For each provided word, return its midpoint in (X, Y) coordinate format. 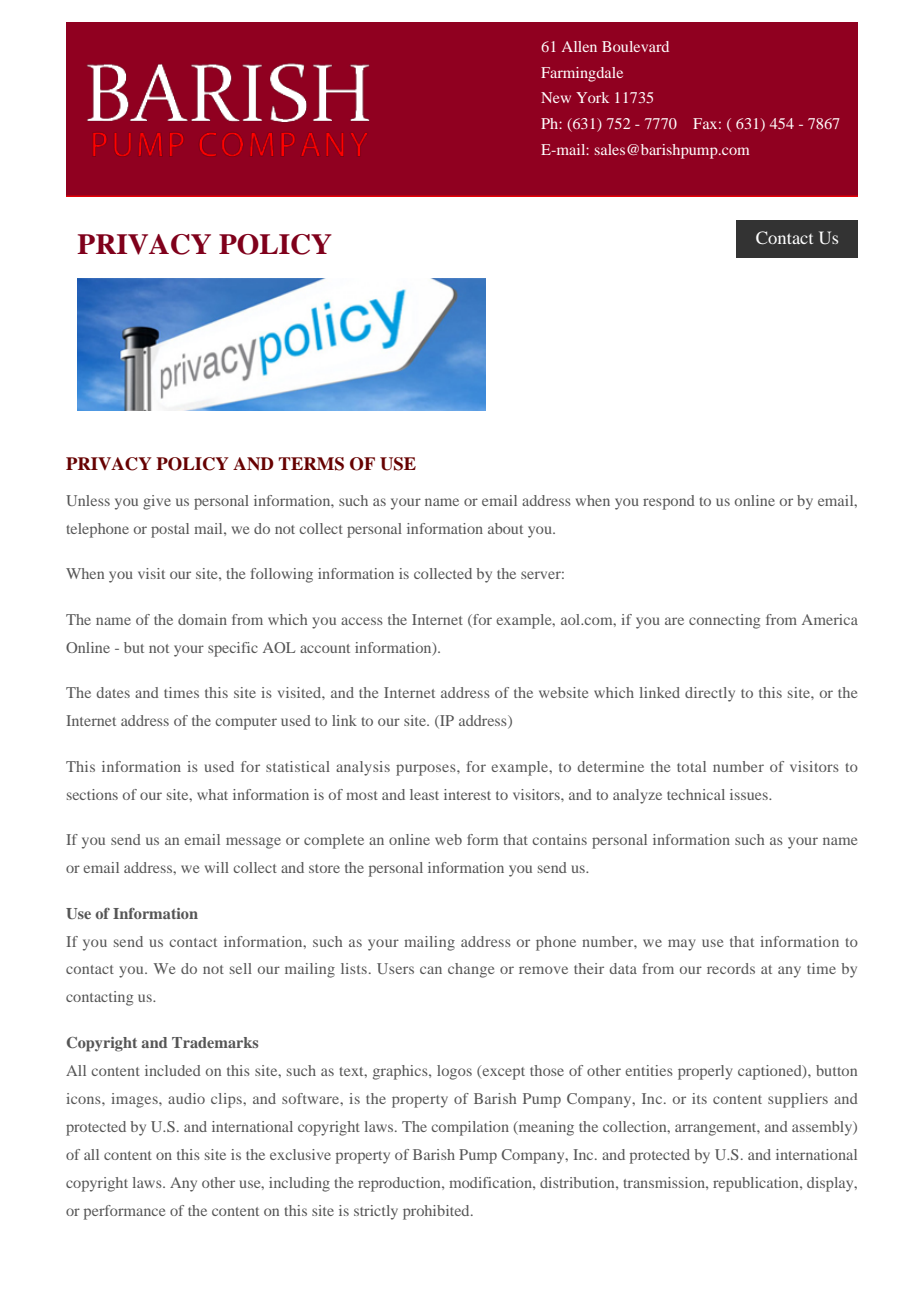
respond (669, 502)
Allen (579, 46)
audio (186, 1098)
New (556, 97)
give (157, 502)
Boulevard (635, 46)
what (212, 794)
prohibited (437, 1212)
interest (467, 794)
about (505, 528)
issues (750, 794)
